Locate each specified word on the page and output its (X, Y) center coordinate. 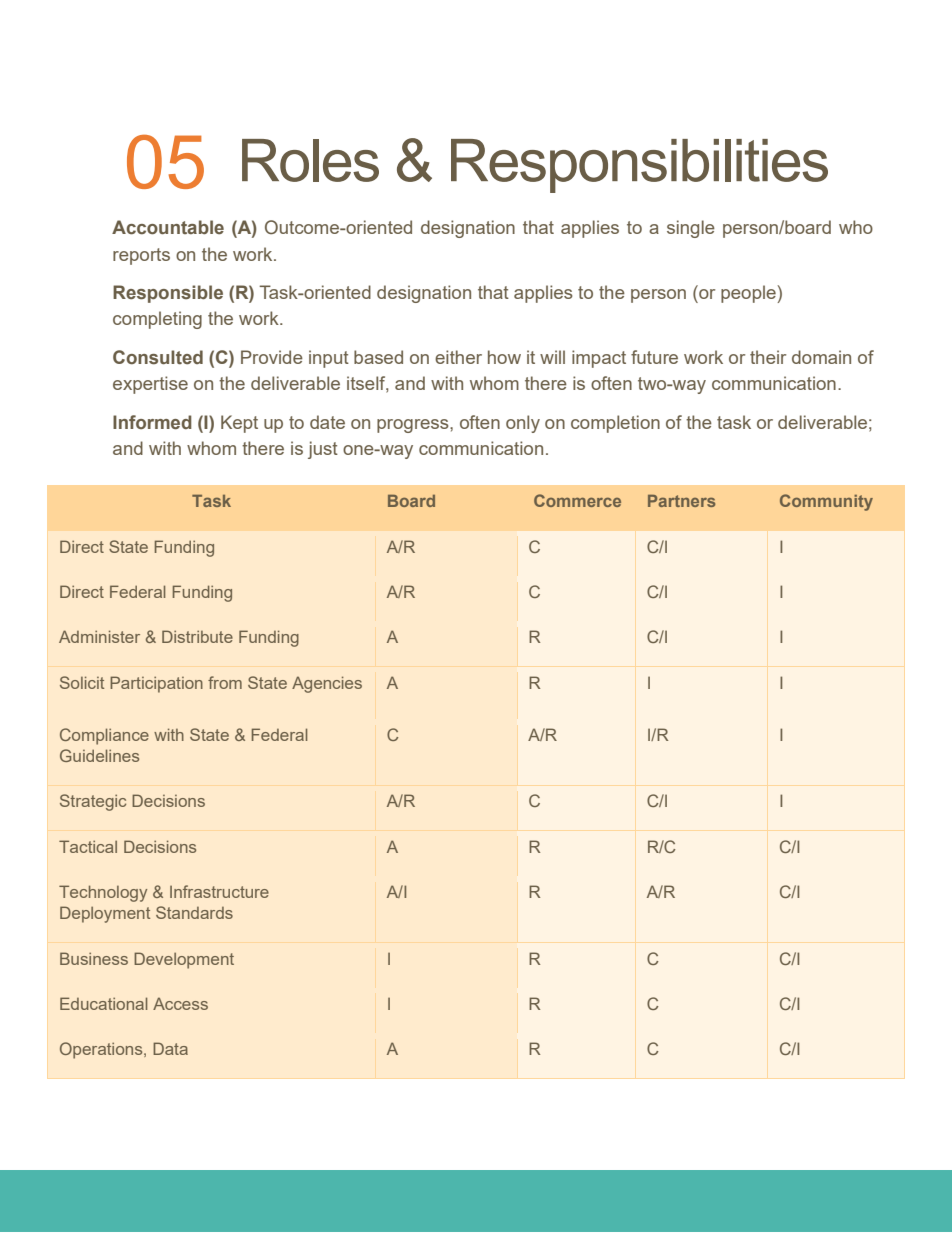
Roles (310, 160)
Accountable (168, 227)
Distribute (197, 636)
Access (180, 1003)
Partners (681, 501)
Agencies (327, 684)
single (691, 229)
